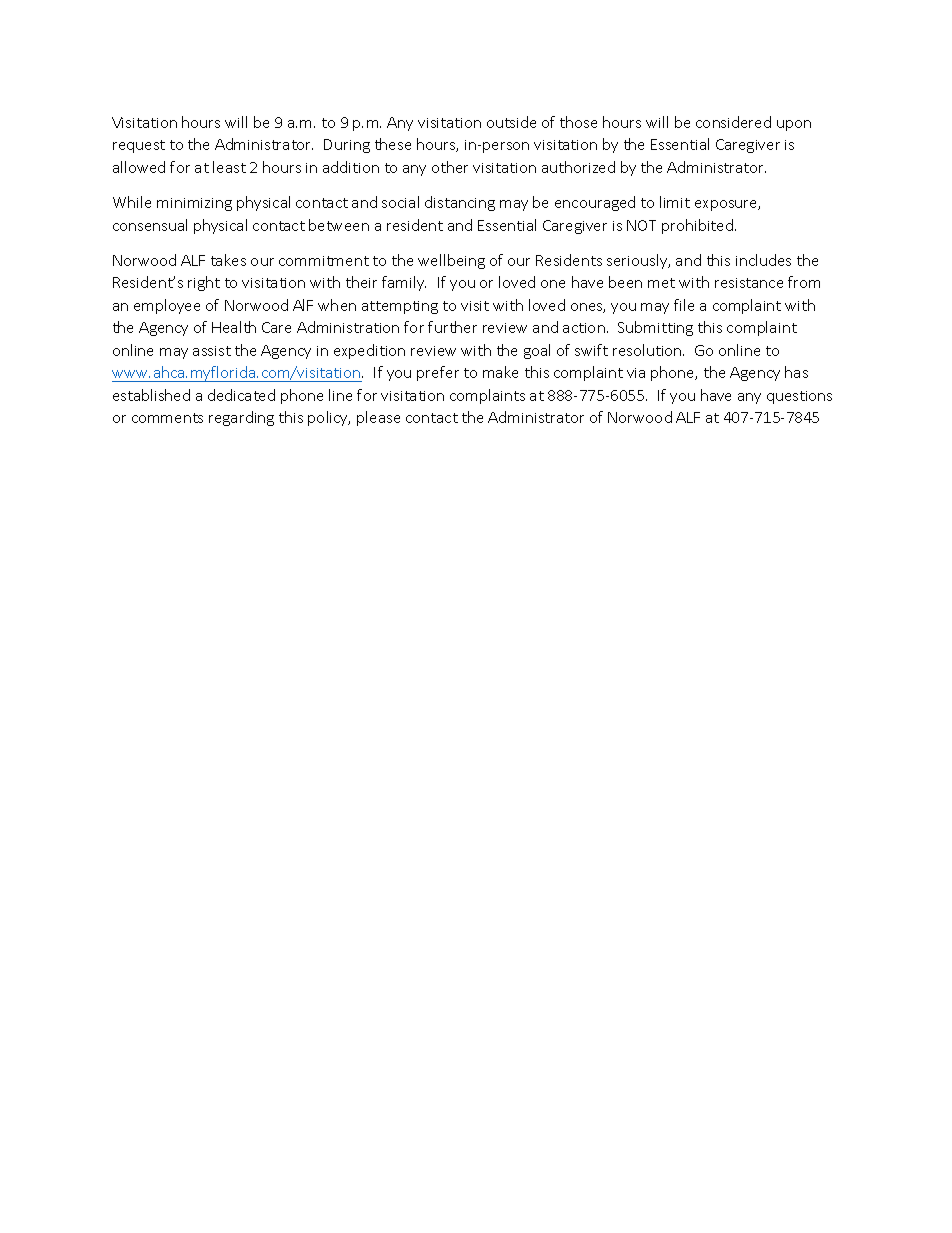 The width and height of the page is (952, 1233). What do you see at coordinates (150, 225) in the page?
I see `consensual` at bounding box center [150, 225].
